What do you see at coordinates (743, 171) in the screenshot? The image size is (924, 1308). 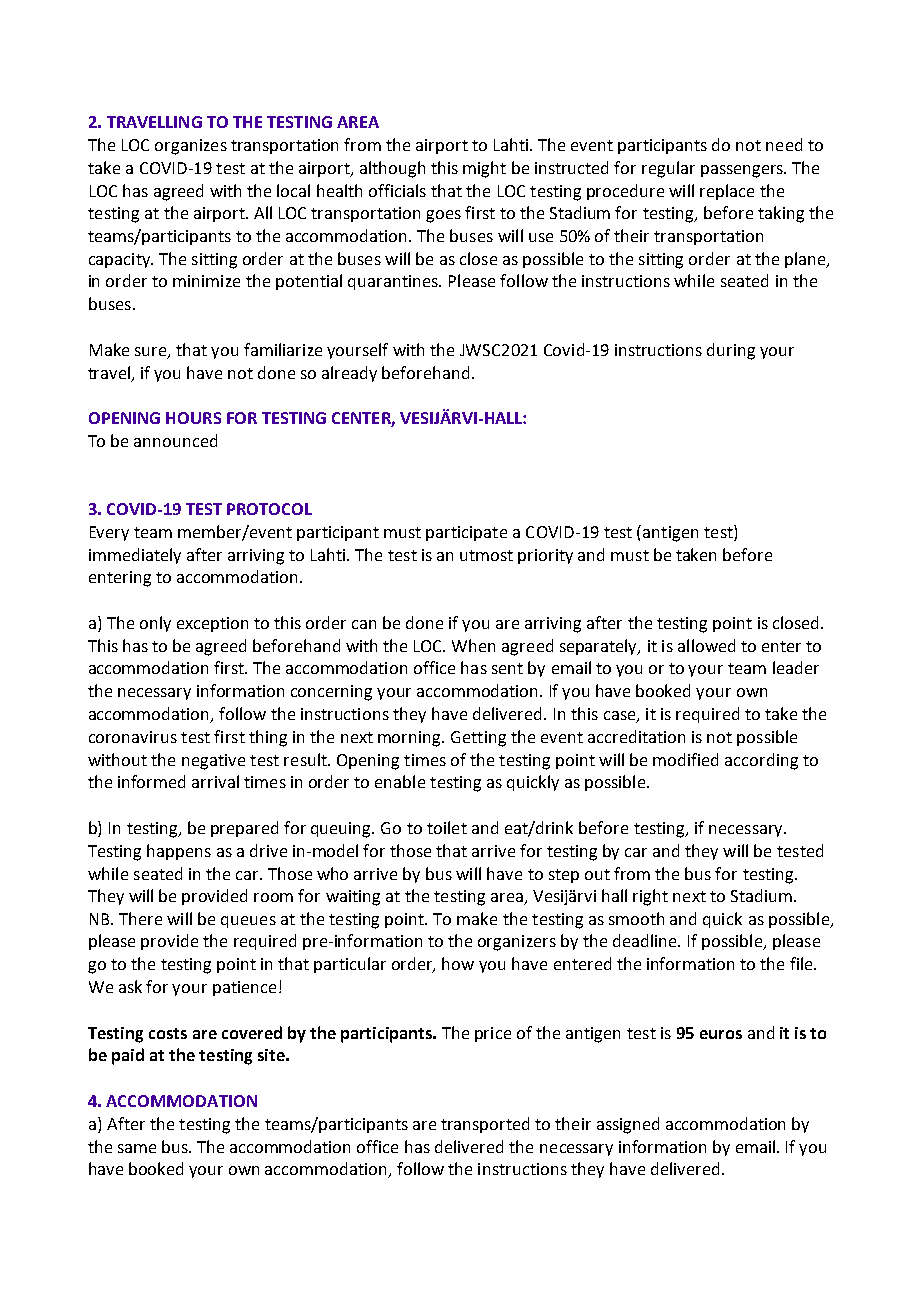 I see `passengers` at bounding box center [743, 171].
